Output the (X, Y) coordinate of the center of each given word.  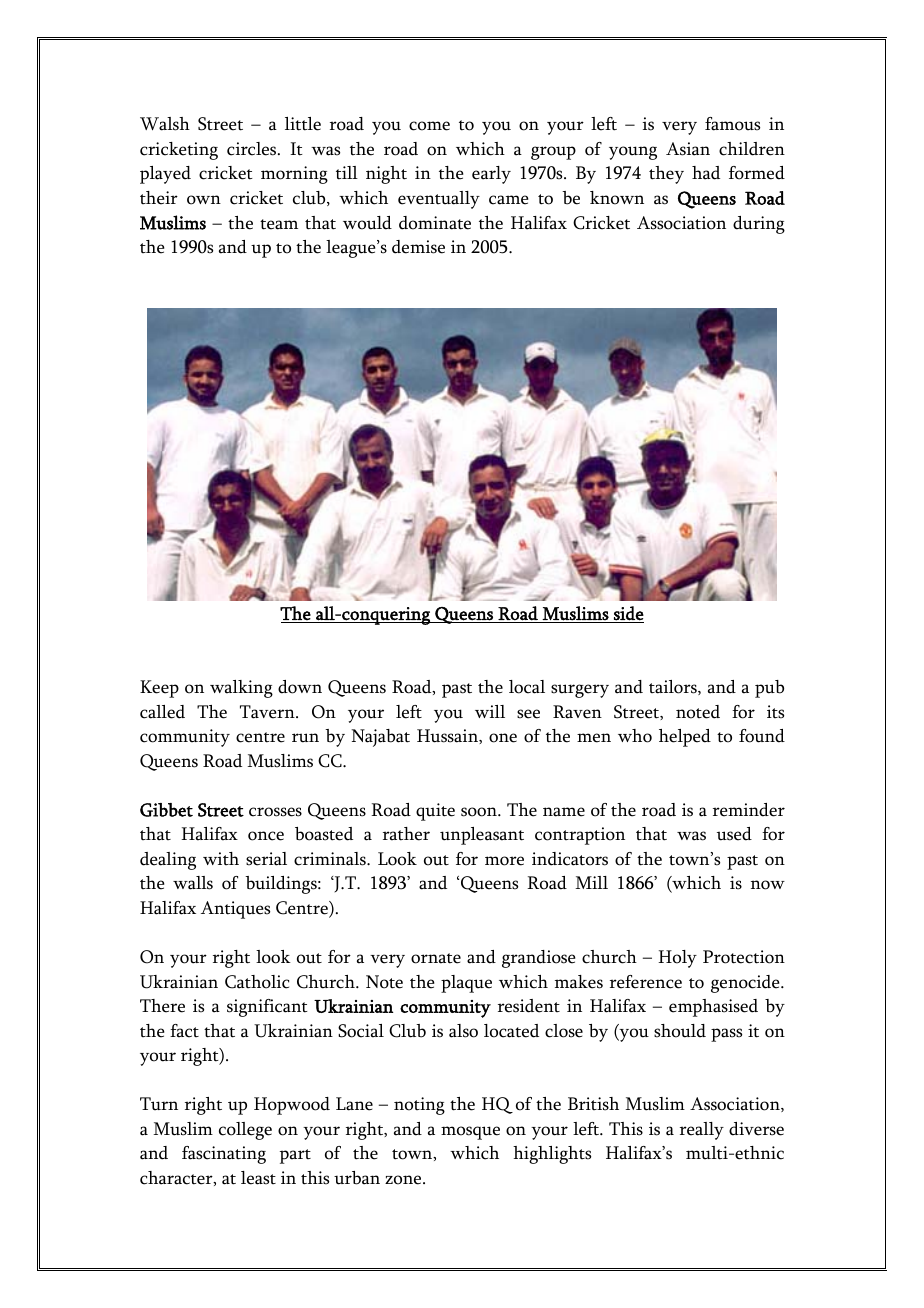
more (504, 861)
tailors (674, 687)
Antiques (235, 910)
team (279, 224)
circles (253, 149)
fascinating (224, 1155)
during (759, 225)
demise (418, 247)
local (527, 687)
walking (241, 689)
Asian (688, 149)
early (491, 175)
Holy (677, 959)
